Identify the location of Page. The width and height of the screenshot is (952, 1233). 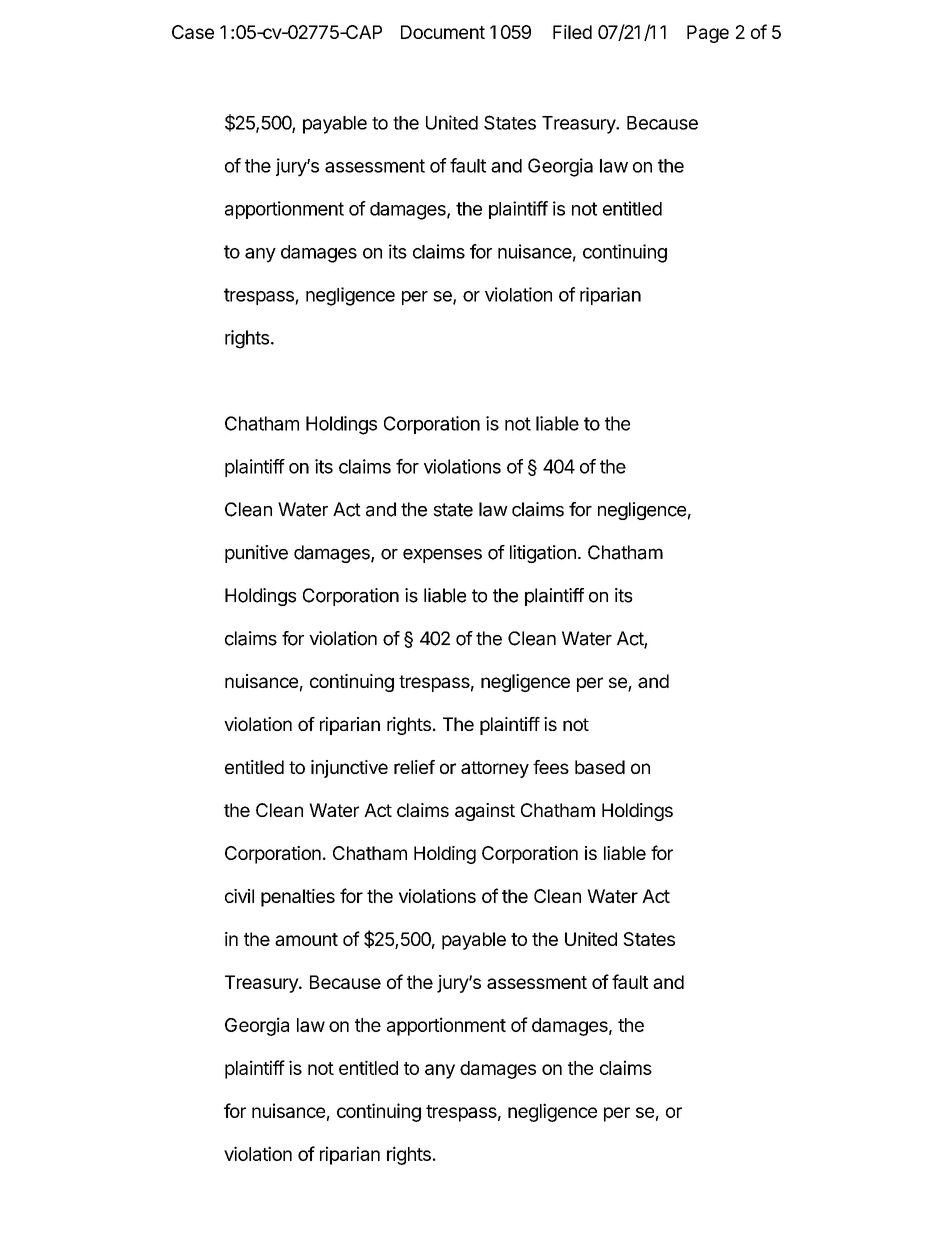
(708, 34).
